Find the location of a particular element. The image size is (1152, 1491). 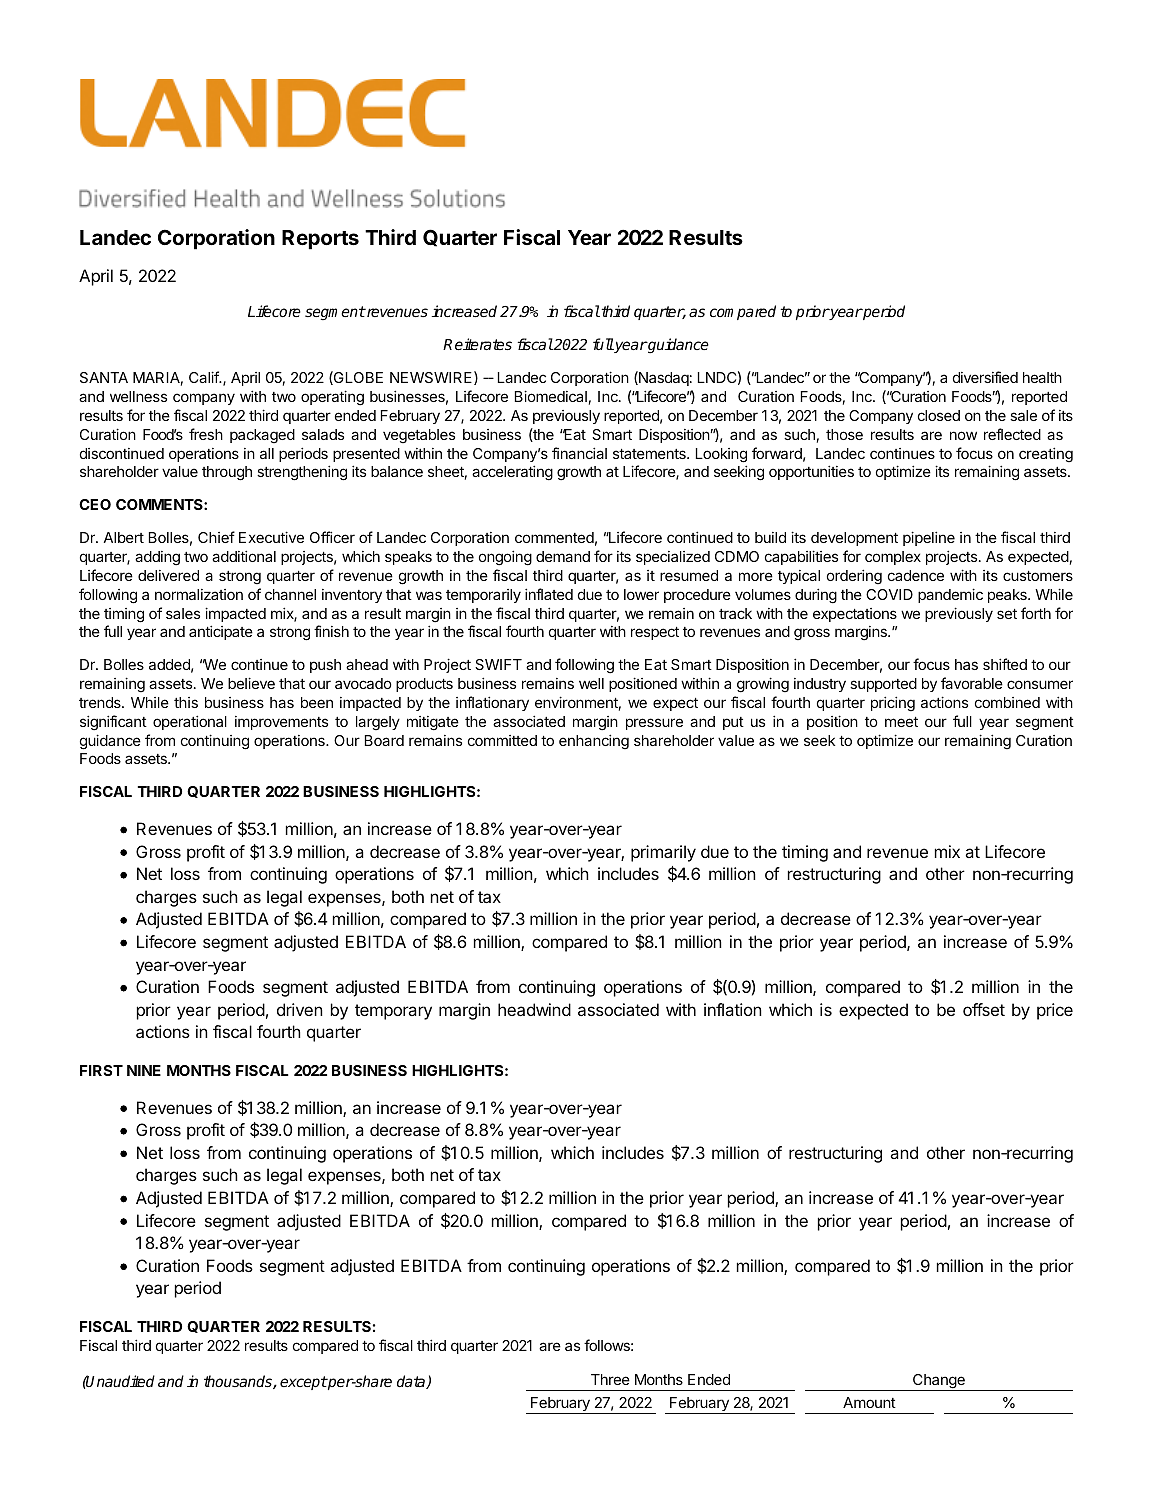

headwind is located at coordinates (534, 1009).
